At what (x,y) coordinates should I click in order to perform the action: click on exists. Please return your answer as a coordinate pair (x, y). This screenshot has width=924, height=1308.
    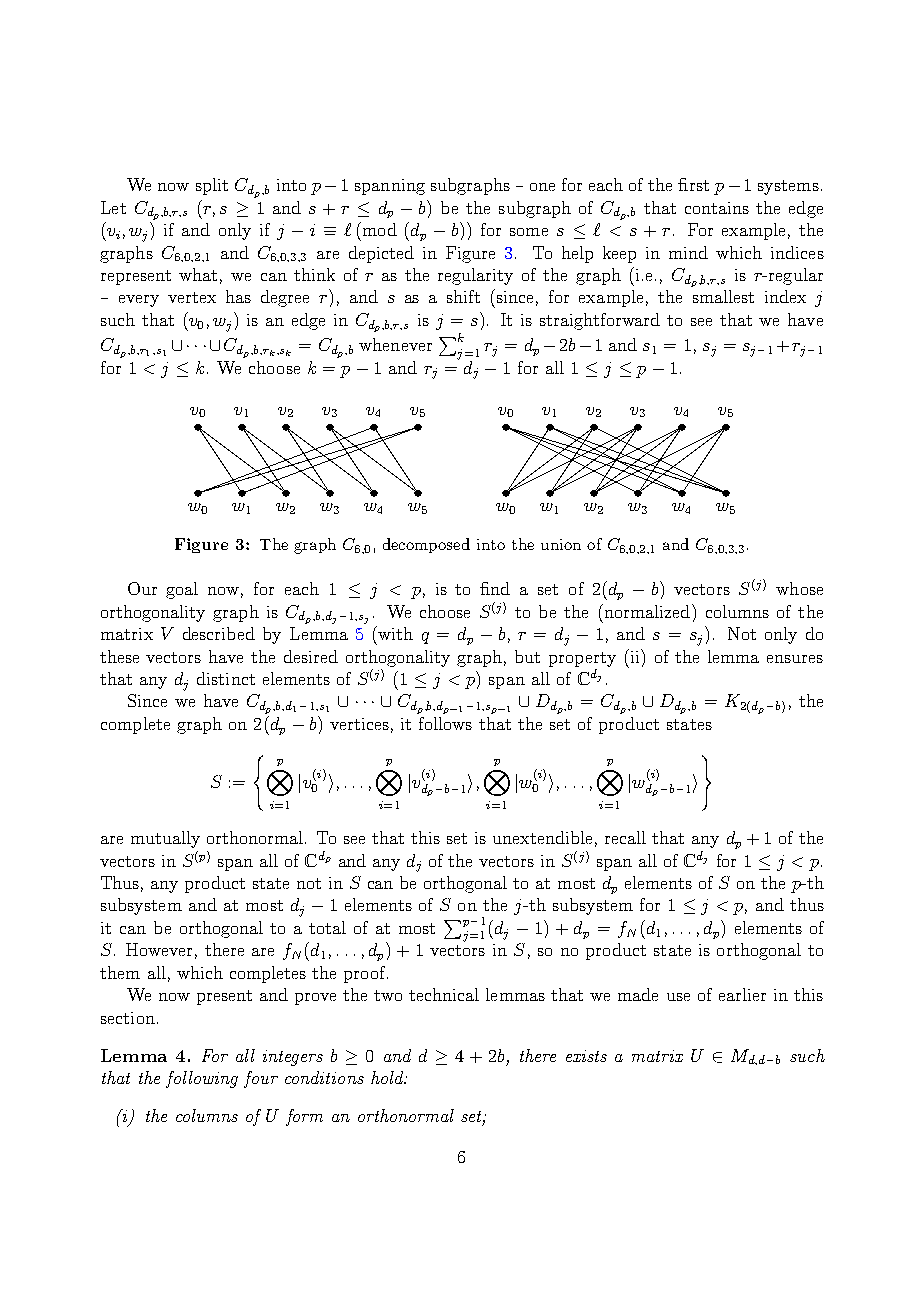
    Looking at the image, I should click on (586, 1056).
